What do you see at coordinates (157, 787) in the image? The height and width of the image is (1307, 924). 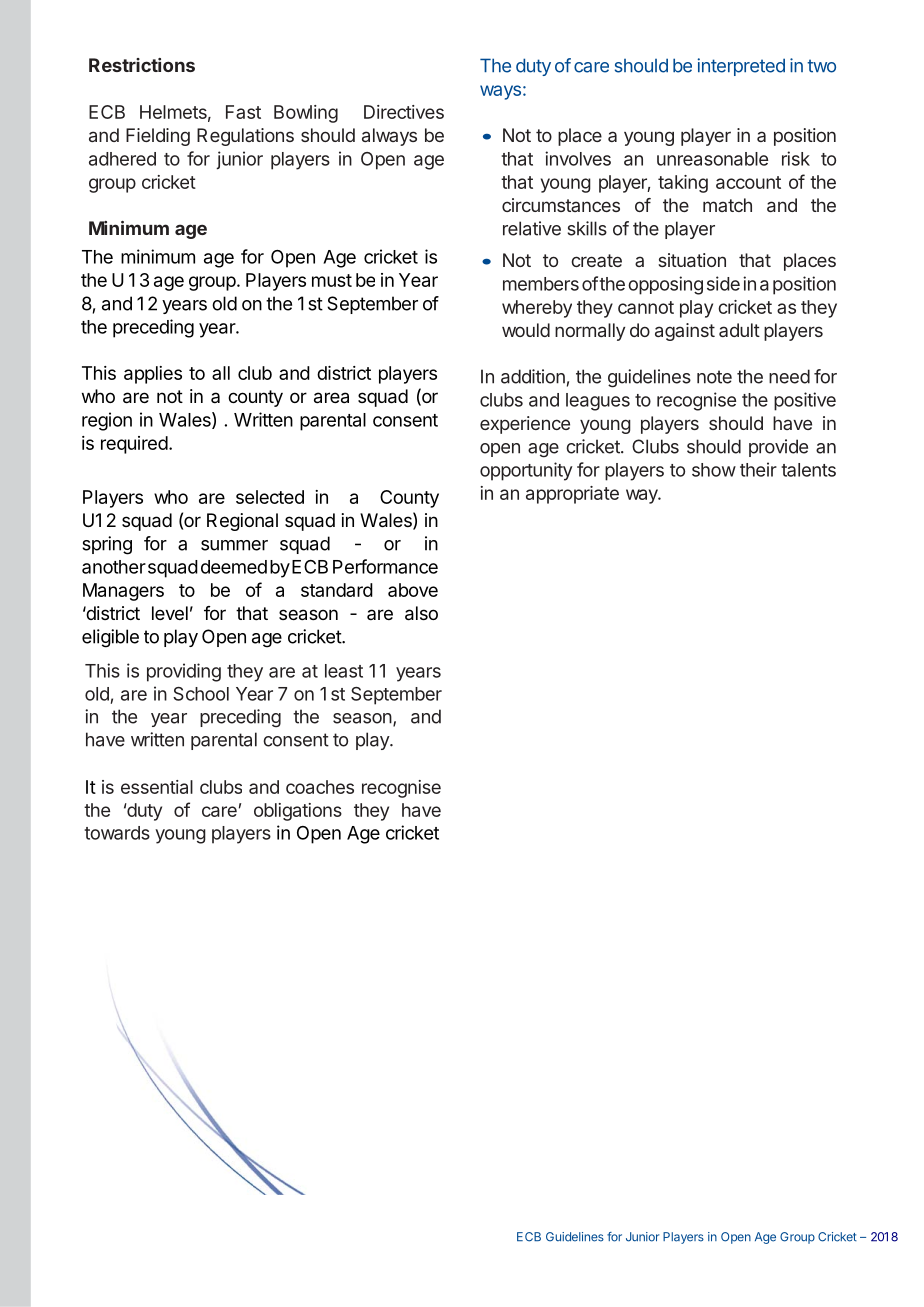 I see `essential` at bounding box center [157, 787].
